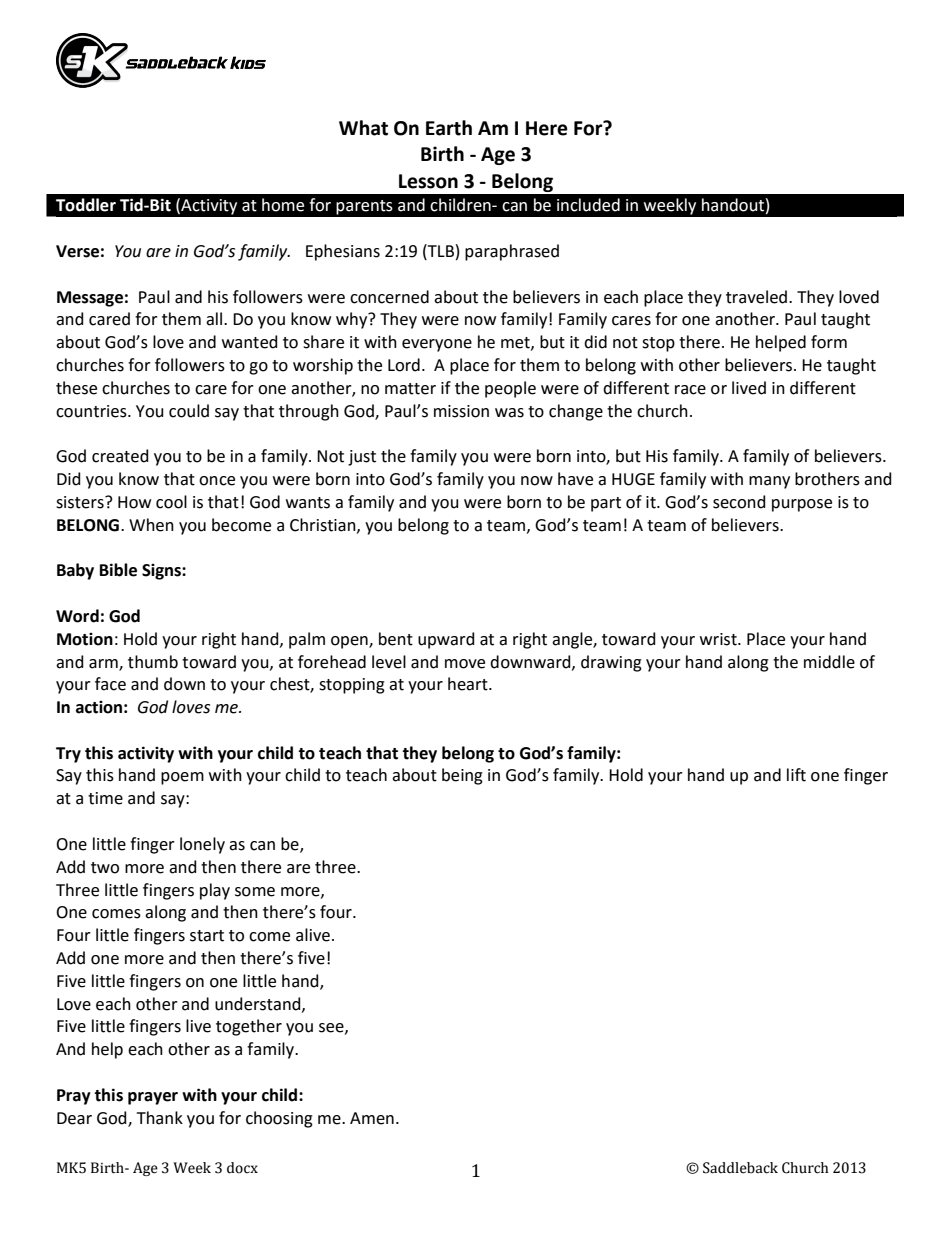  Describe the element at coordinates (796, 775) in the page. I see `lift` at that location.
